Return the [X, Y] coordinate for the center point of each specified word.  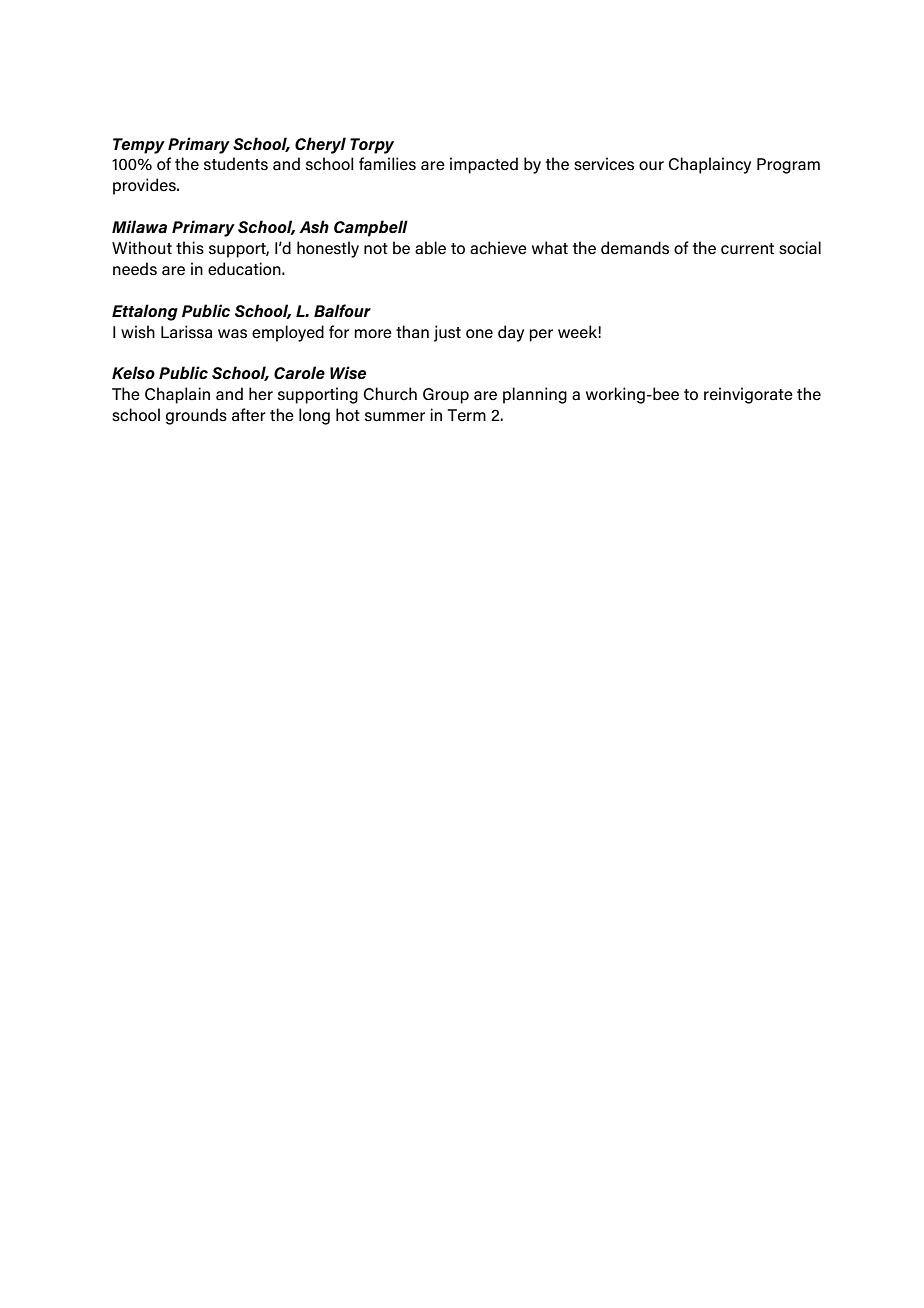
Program [788, 166]
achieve [498, 248]
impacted [484, 165]
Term [466, 415]
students [236, 164]
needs [135, 269]
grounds [196, 416]
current [747, 248]
